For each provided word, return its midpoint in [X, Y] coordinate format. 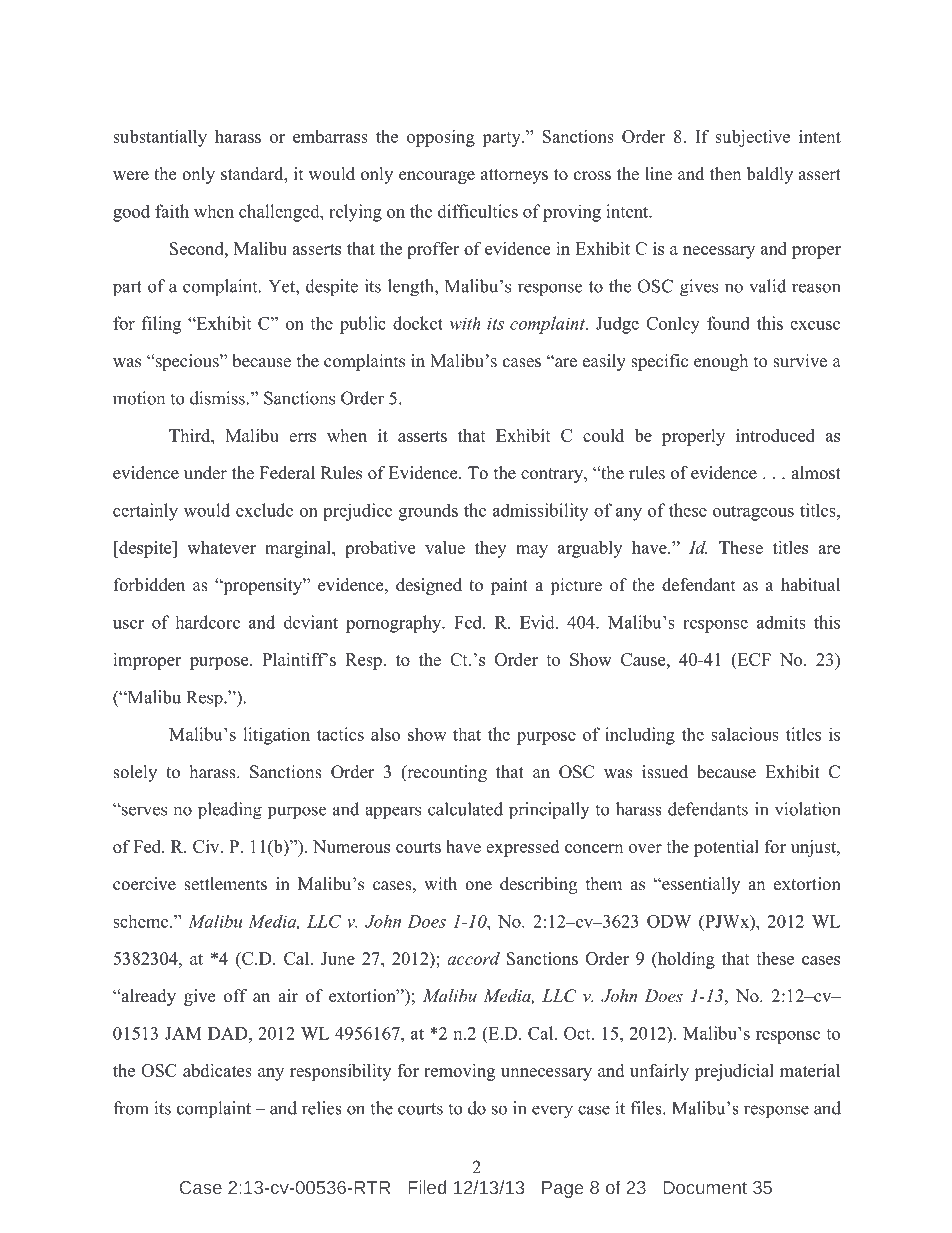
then [725, 174]
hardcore [207, 622]
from [131, 1108]
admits [781, 622]
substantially [160, 138]
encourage [437, 177]
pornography [395, 624]
